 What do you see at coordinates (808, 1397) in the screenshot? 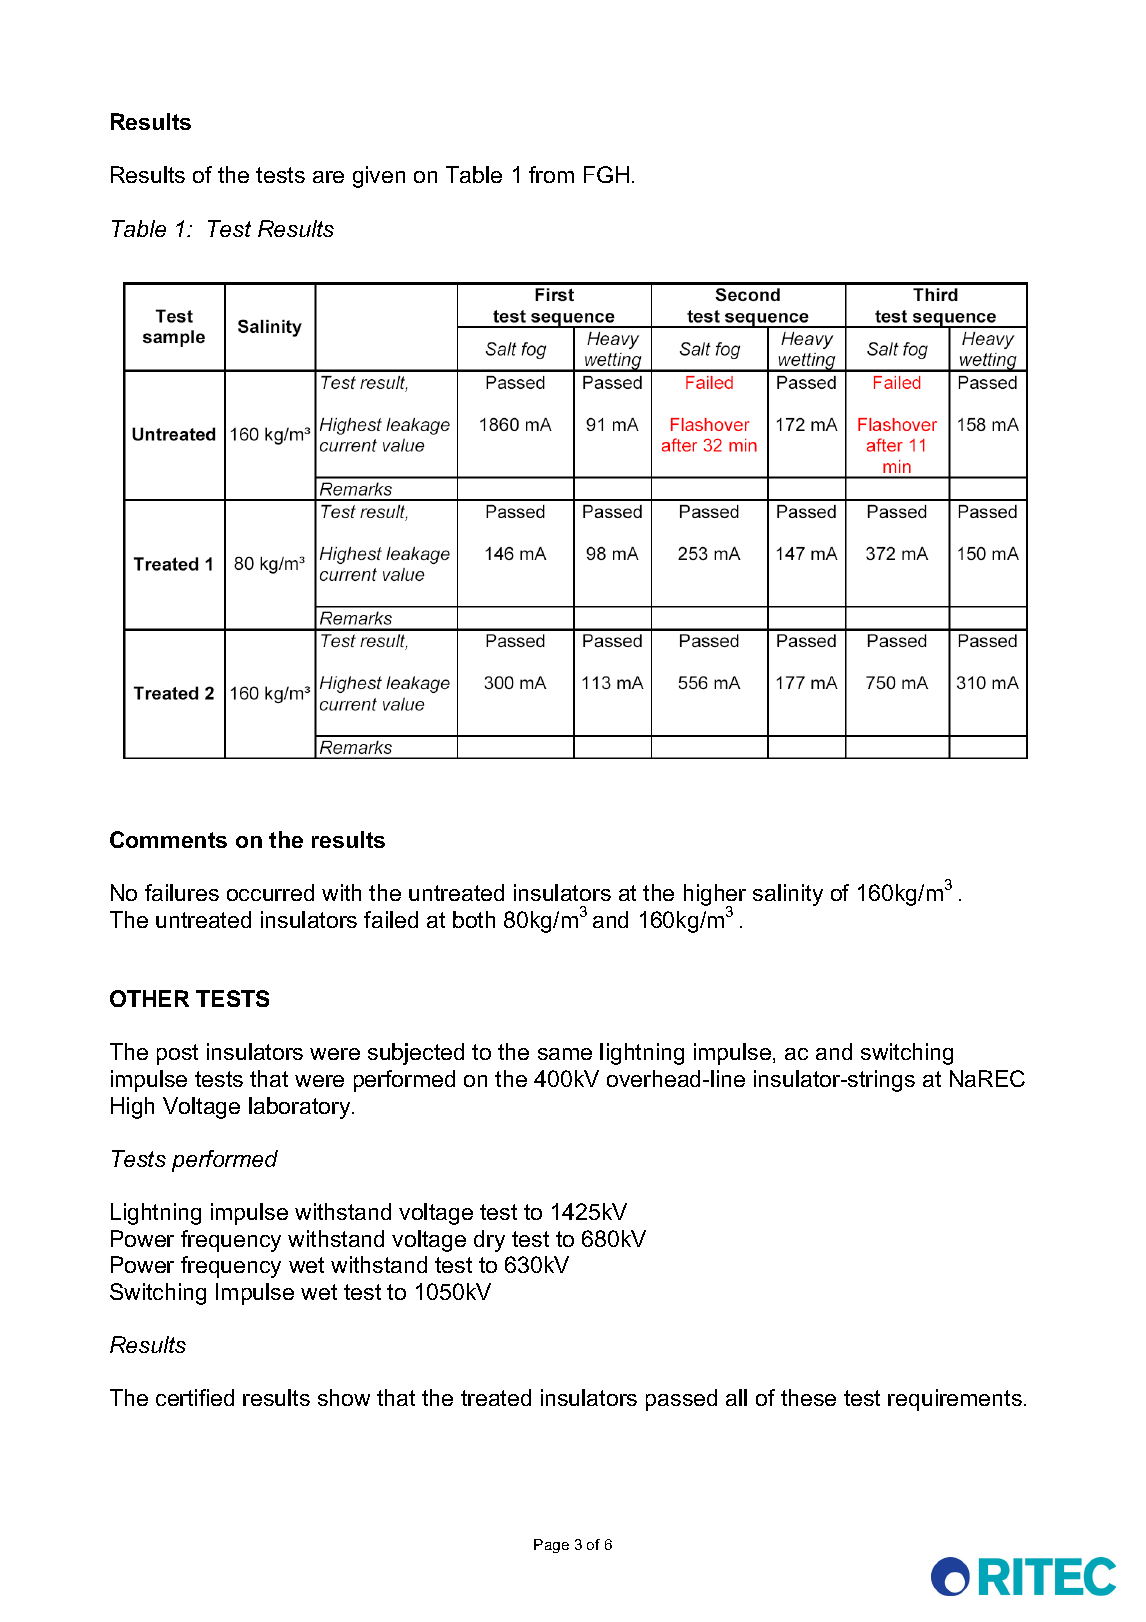
I see `these` at bounding box center [808, 1397].
